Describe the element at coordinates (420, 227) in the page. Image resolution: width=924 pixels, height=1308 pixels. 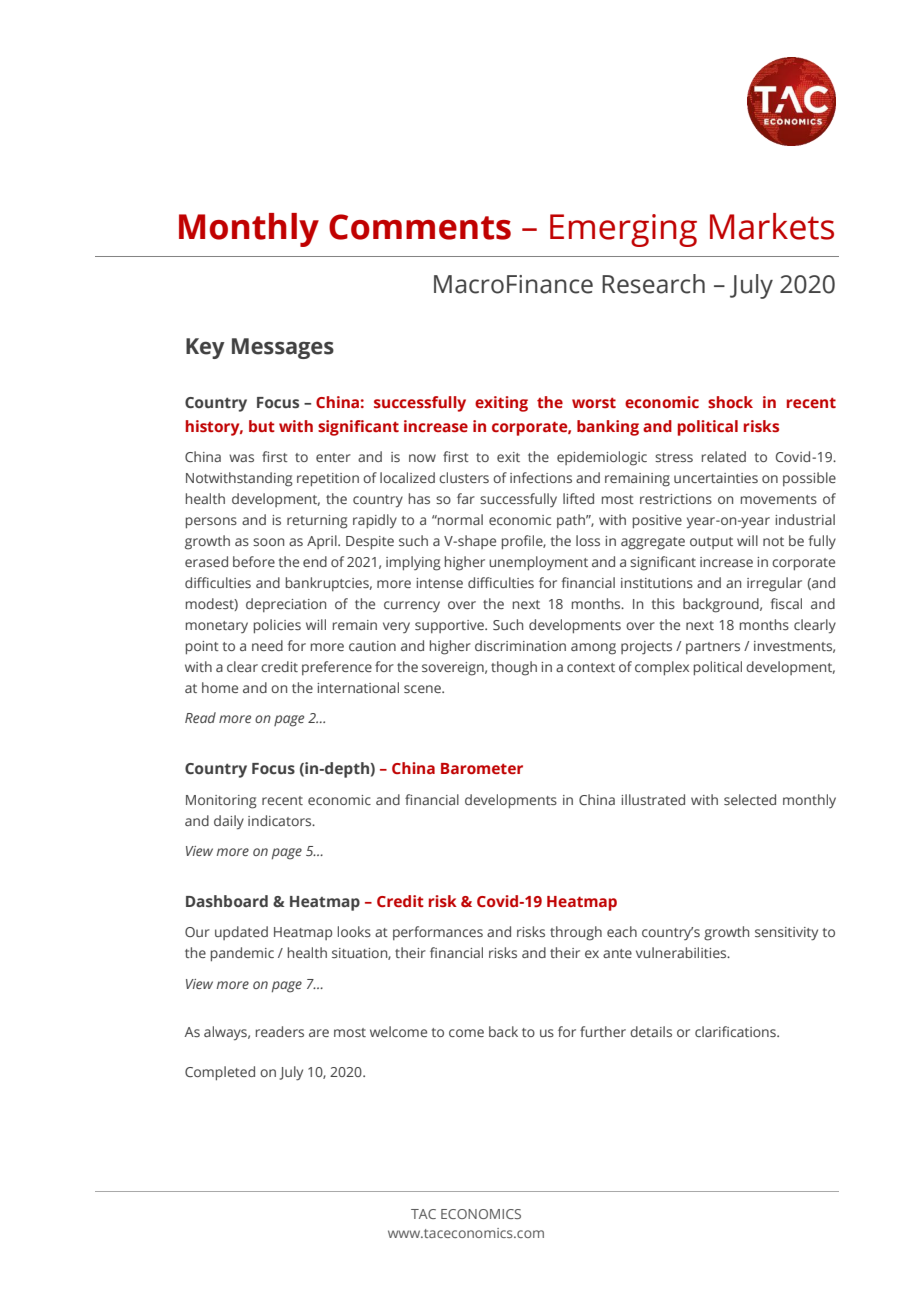
I see `Comments` at that location.
